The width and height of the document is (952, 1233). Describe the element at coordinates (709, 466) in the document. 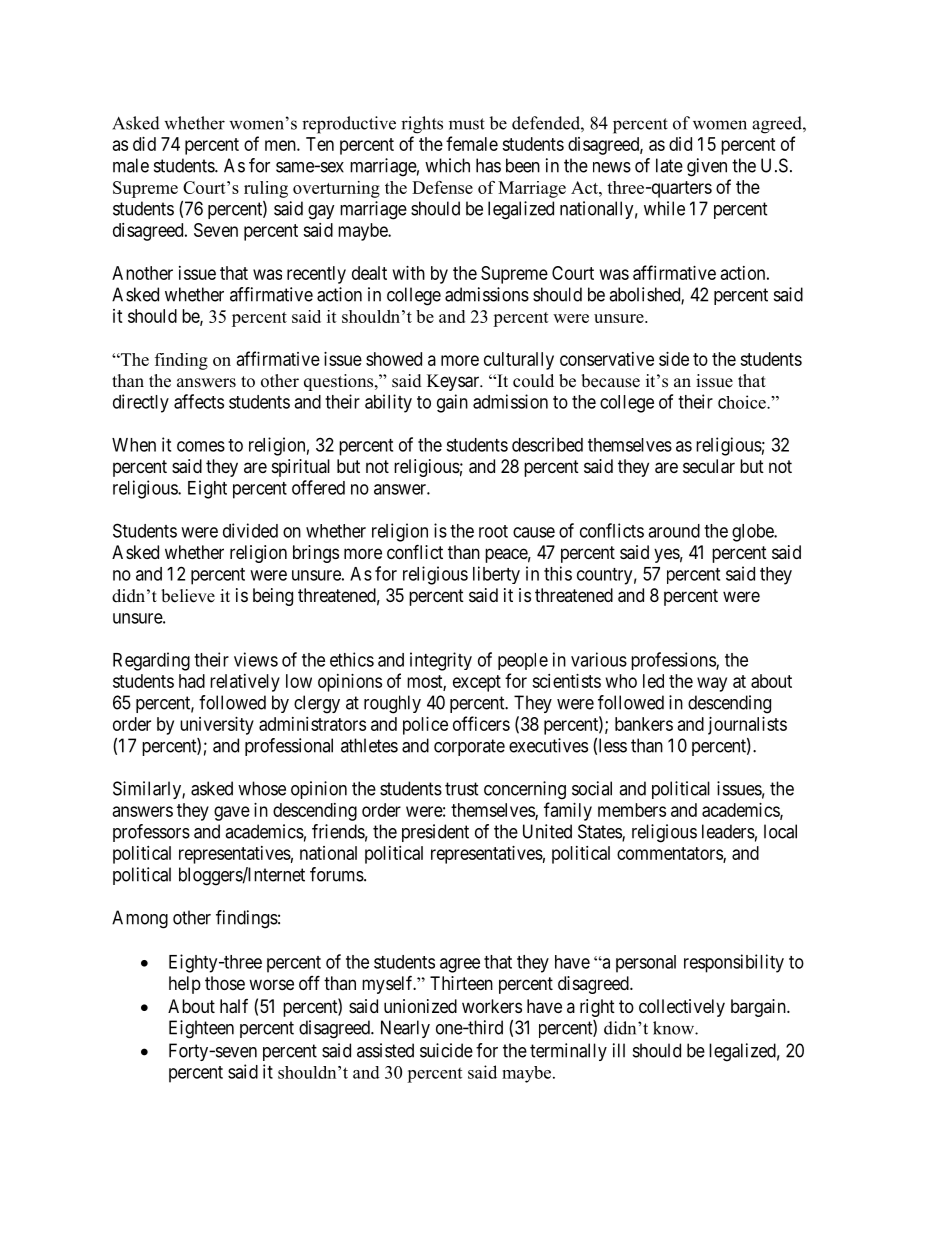

I see `secular` at that location.
